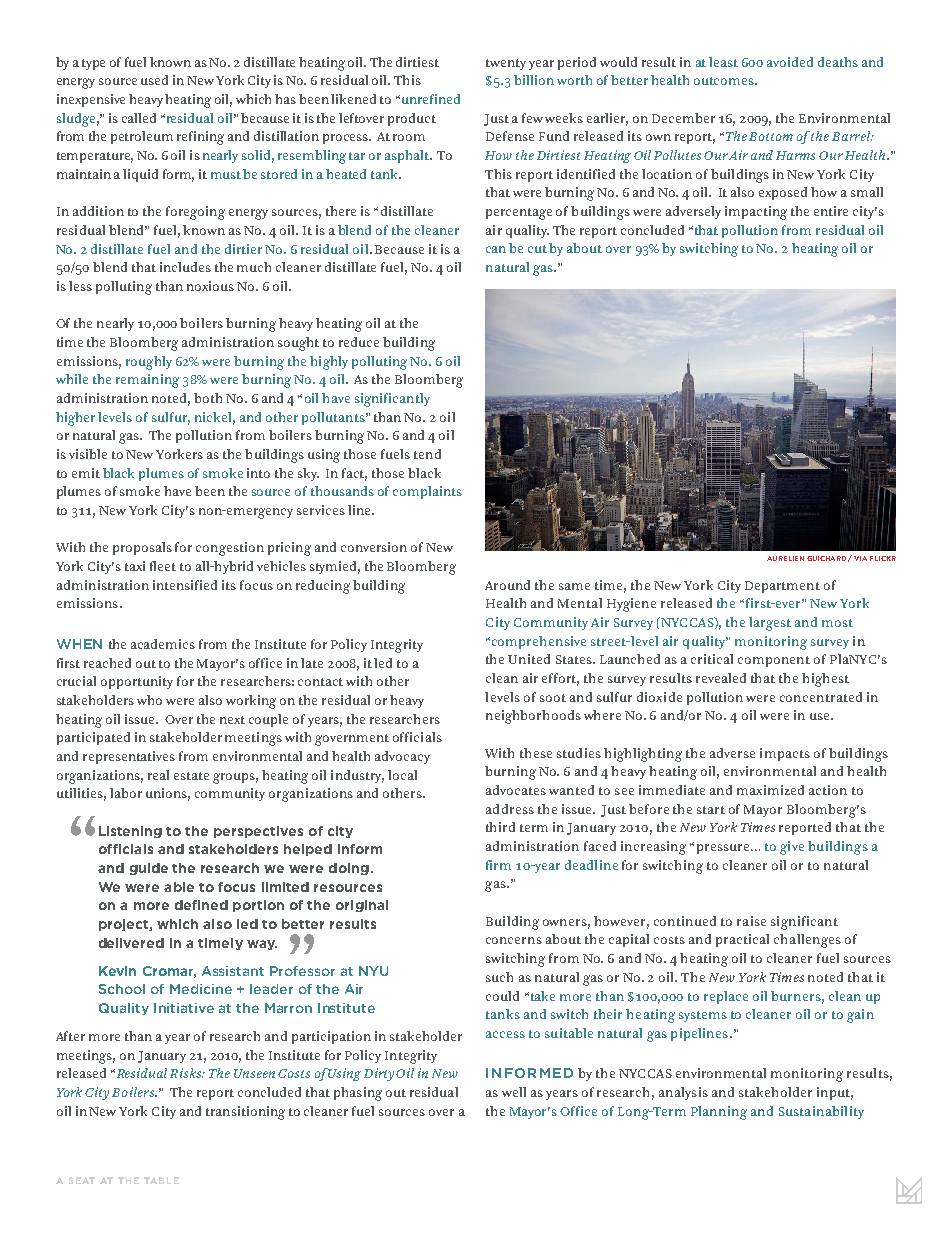 This image has height=1233, width=952. What do you see at coordinates (208, 398) in the image?
I see `both` at bounding box center [208, 398].
